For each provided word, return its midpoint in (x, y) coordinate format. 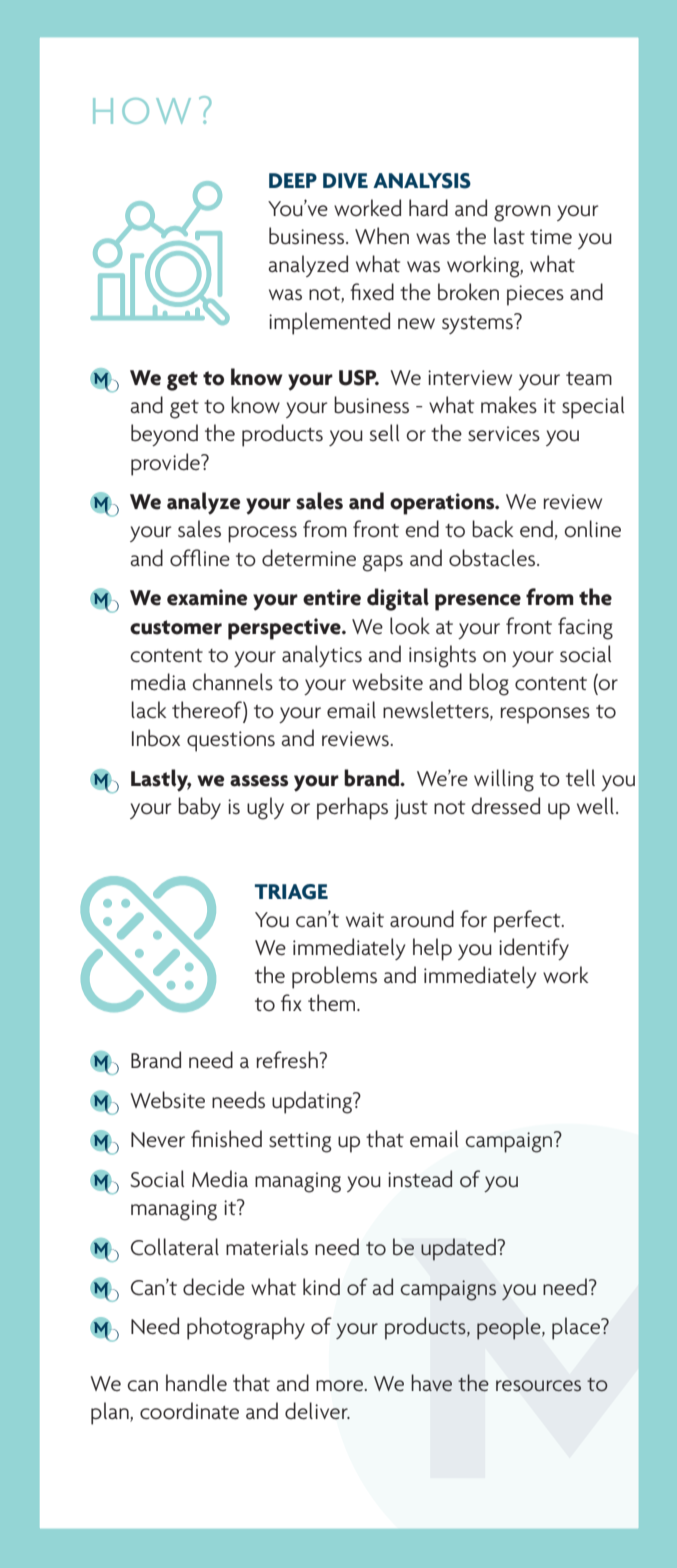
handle (196, 1383)
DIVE (345, 180)
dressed (505, 806)
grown (522, 213)
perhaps (352, 808)
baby (199, 808)
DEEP (293, 180)
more (339, 1386)
